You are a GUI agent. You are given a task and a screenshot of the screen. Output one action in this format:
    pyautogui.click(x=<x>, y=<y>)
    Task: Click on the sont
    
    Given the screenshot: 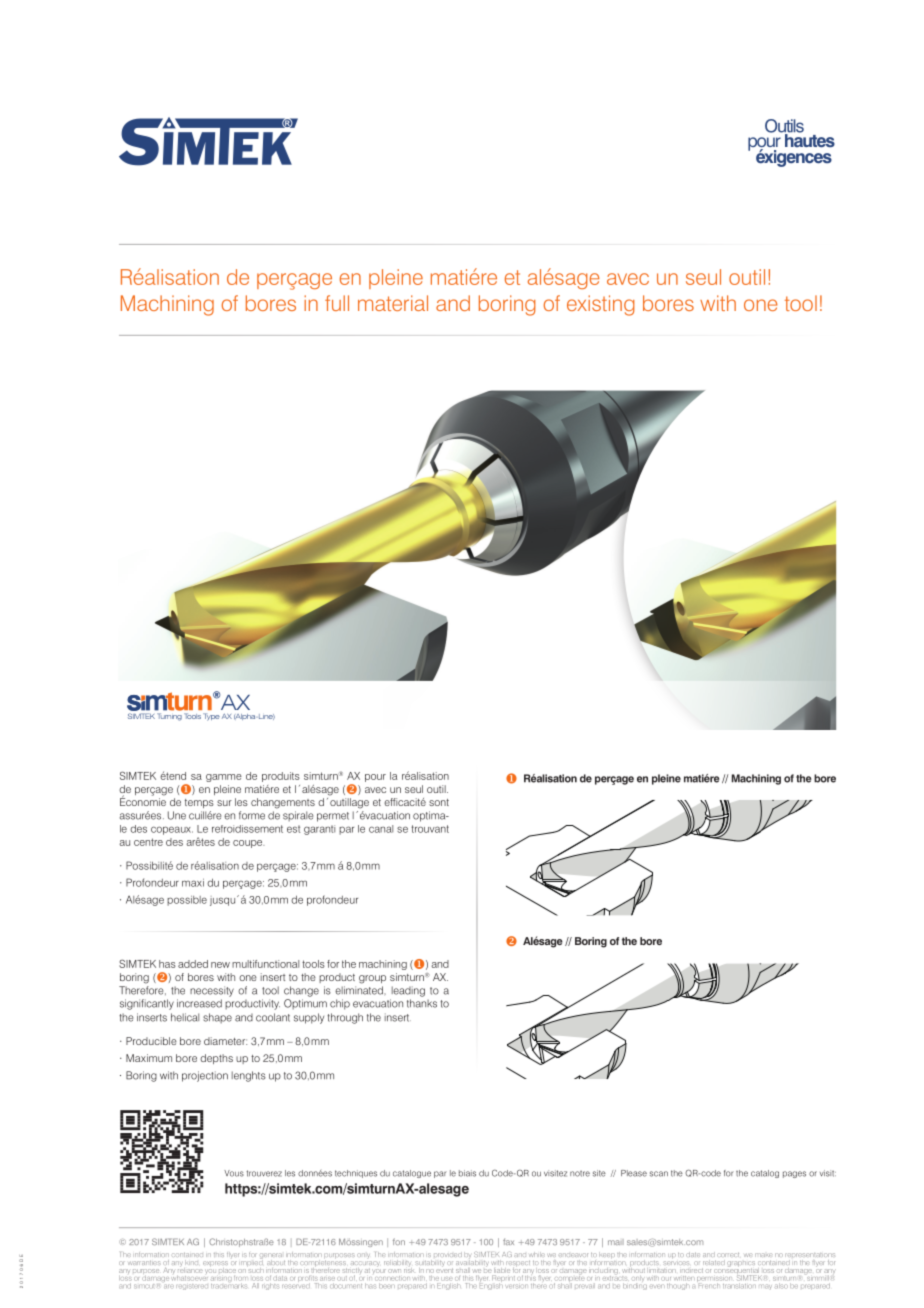 What is the action you would take?
    pyautogui.click(x=439, y=802)
